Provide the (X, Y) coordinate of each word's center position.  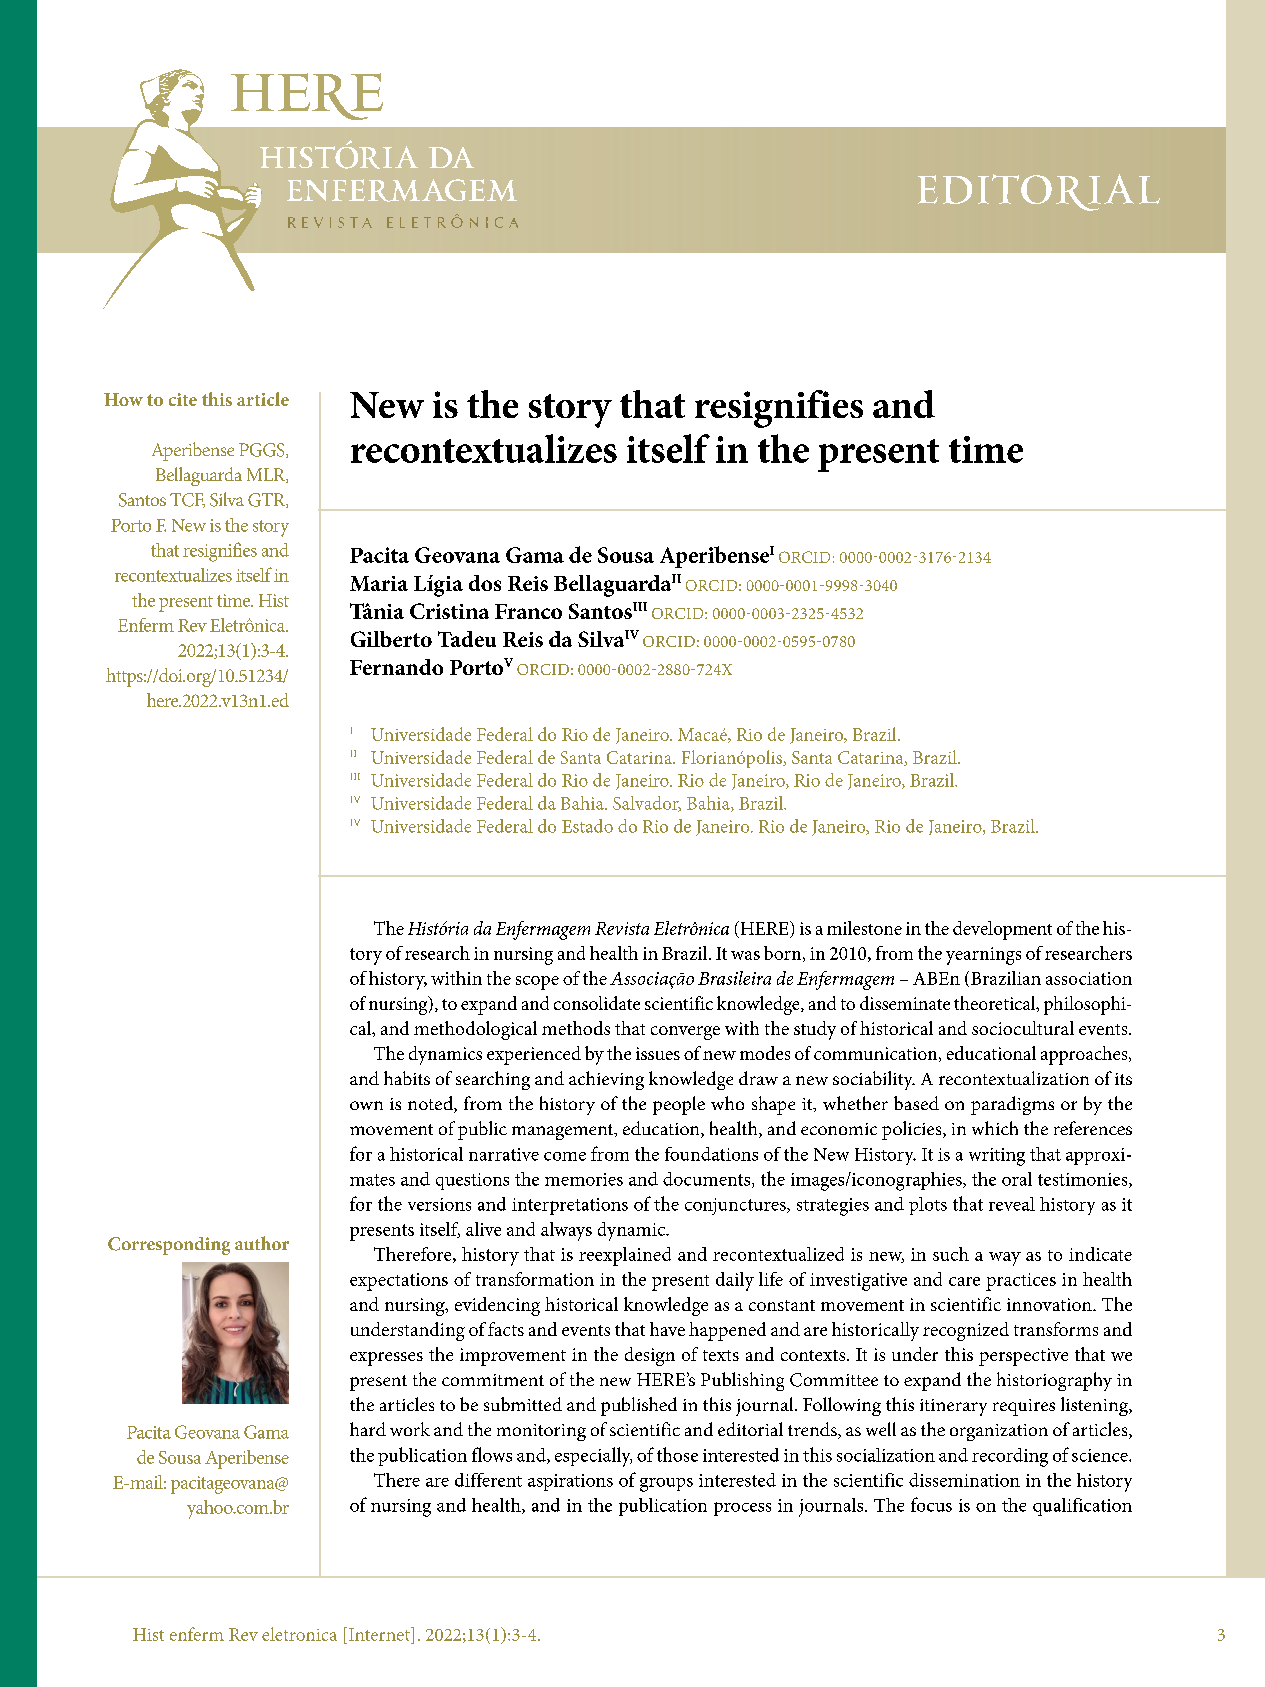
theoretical (996, 1004)
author (262, 1243)
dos (485, 583)
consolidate (597, 1003)
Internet (380, 1634)
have (667, 1329)
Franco (528, 611)
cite (183, 399)
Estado (587, 826)
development (1002, 930)
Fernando (396, 667)
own (366, 1105)
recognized (966, 1331)
